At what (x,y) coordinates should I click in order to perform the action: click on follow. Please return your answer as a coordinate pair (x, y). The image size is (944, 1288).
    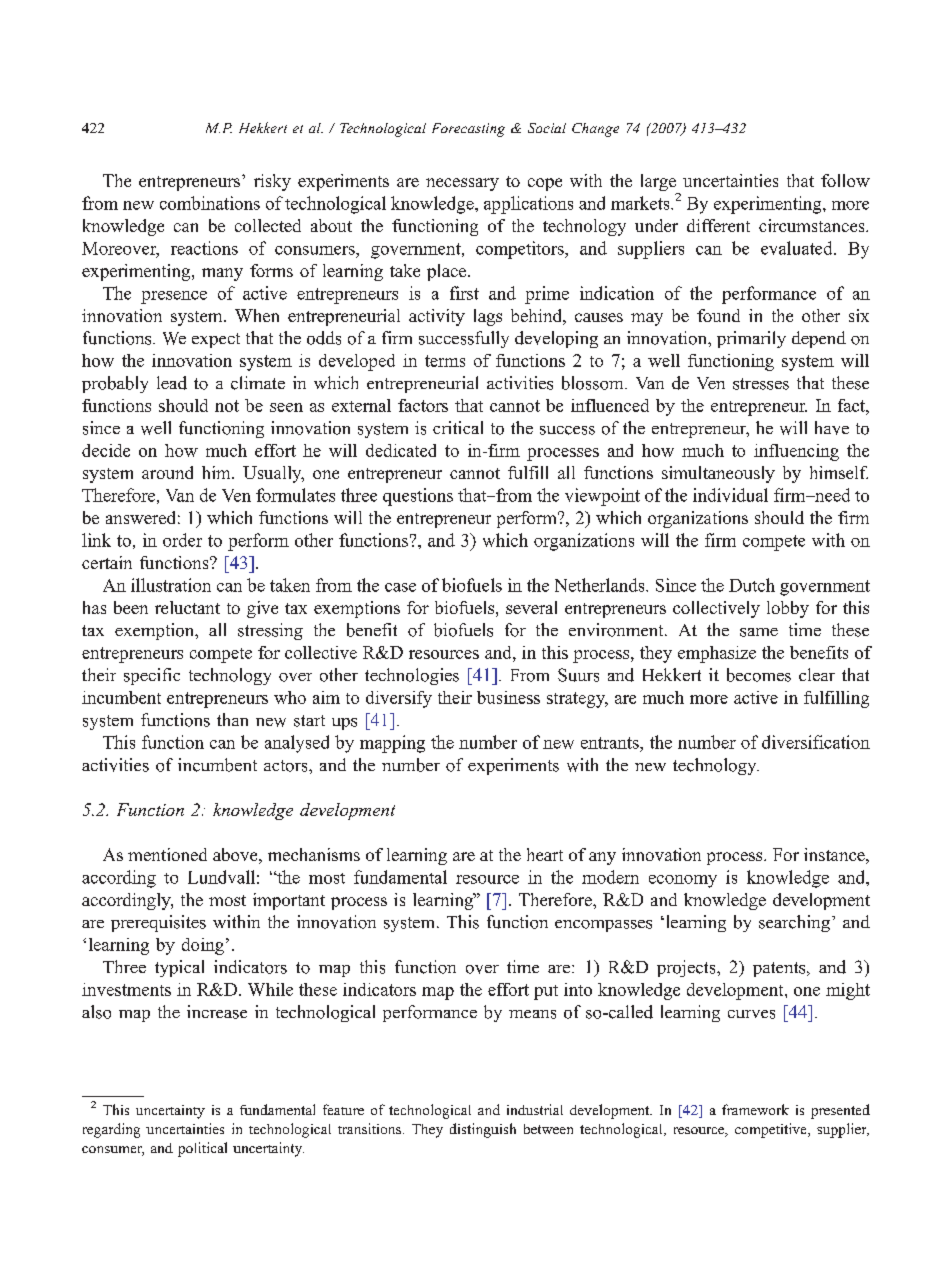
    Looking at the image, I should click on (845, 180).
